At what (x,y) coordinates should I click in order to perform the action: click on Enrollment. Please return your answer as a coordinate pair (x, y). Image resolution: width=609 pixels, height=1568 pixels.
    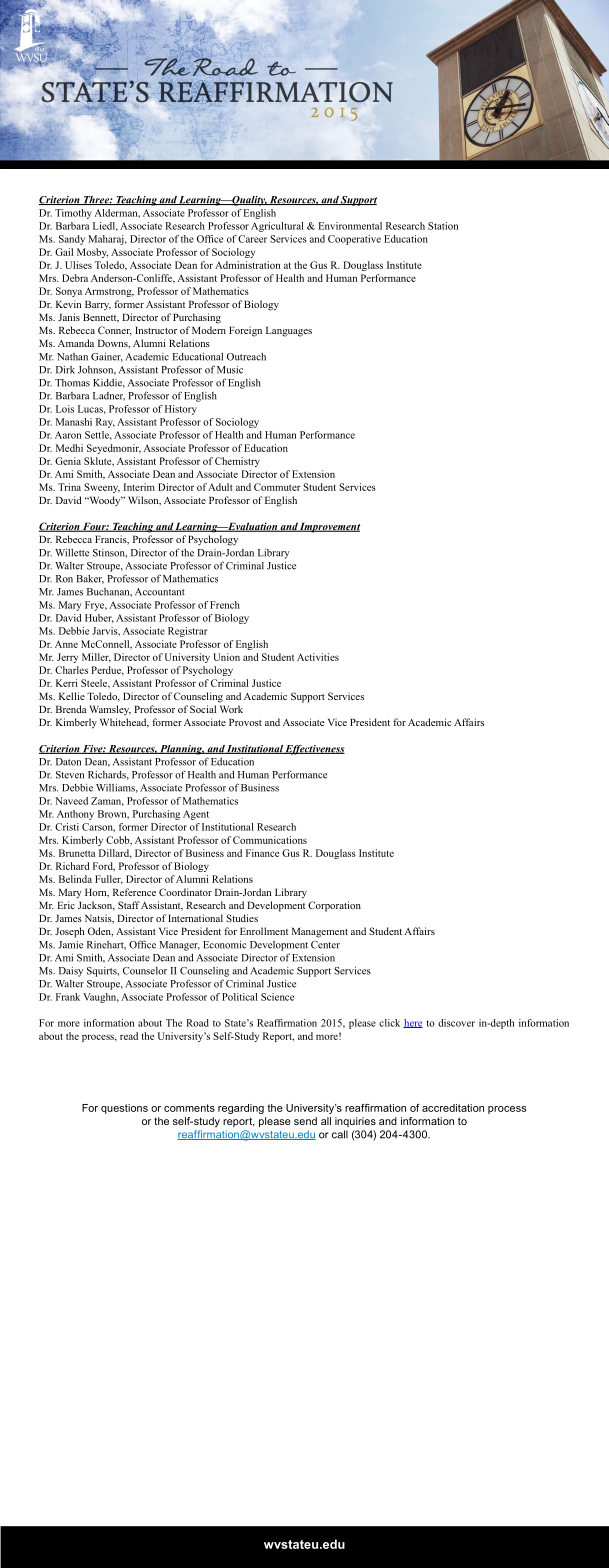
    Looking at the image, I should click on (264, 931).
